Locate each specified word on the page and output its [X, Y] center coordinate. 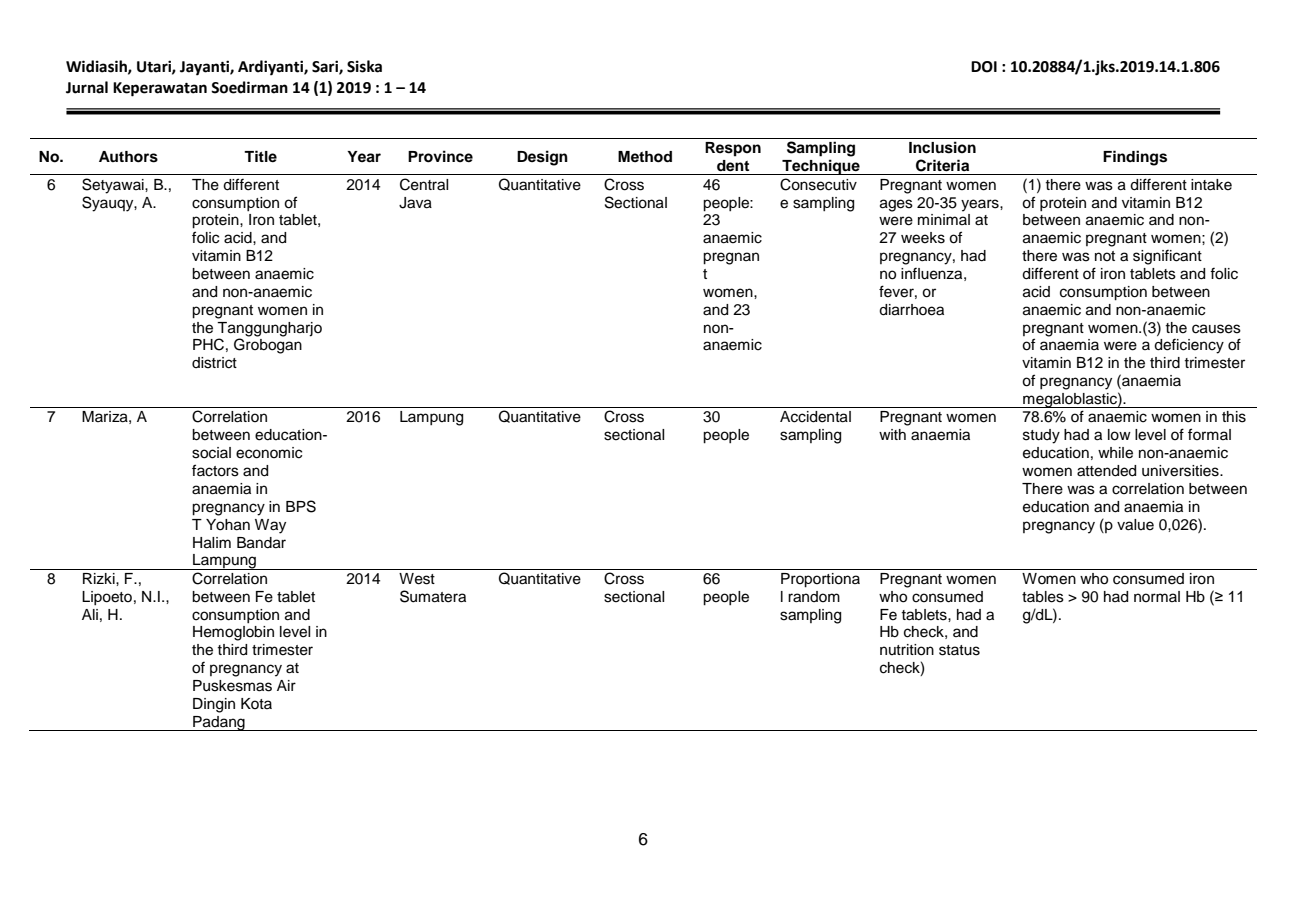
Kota [256, 703]
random [814, 597]
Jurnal [87, 87]
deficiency [1189, 346]
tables [1043, 597]
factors [215, 470]
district [214, 363]
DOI [984, 67]
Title [260, 156]
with [892, 434]
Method [645, 157]
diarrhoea [911, 310]
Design [542, 158]
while [1115, 453]
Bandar [261, 543]
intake [1211, 185]
